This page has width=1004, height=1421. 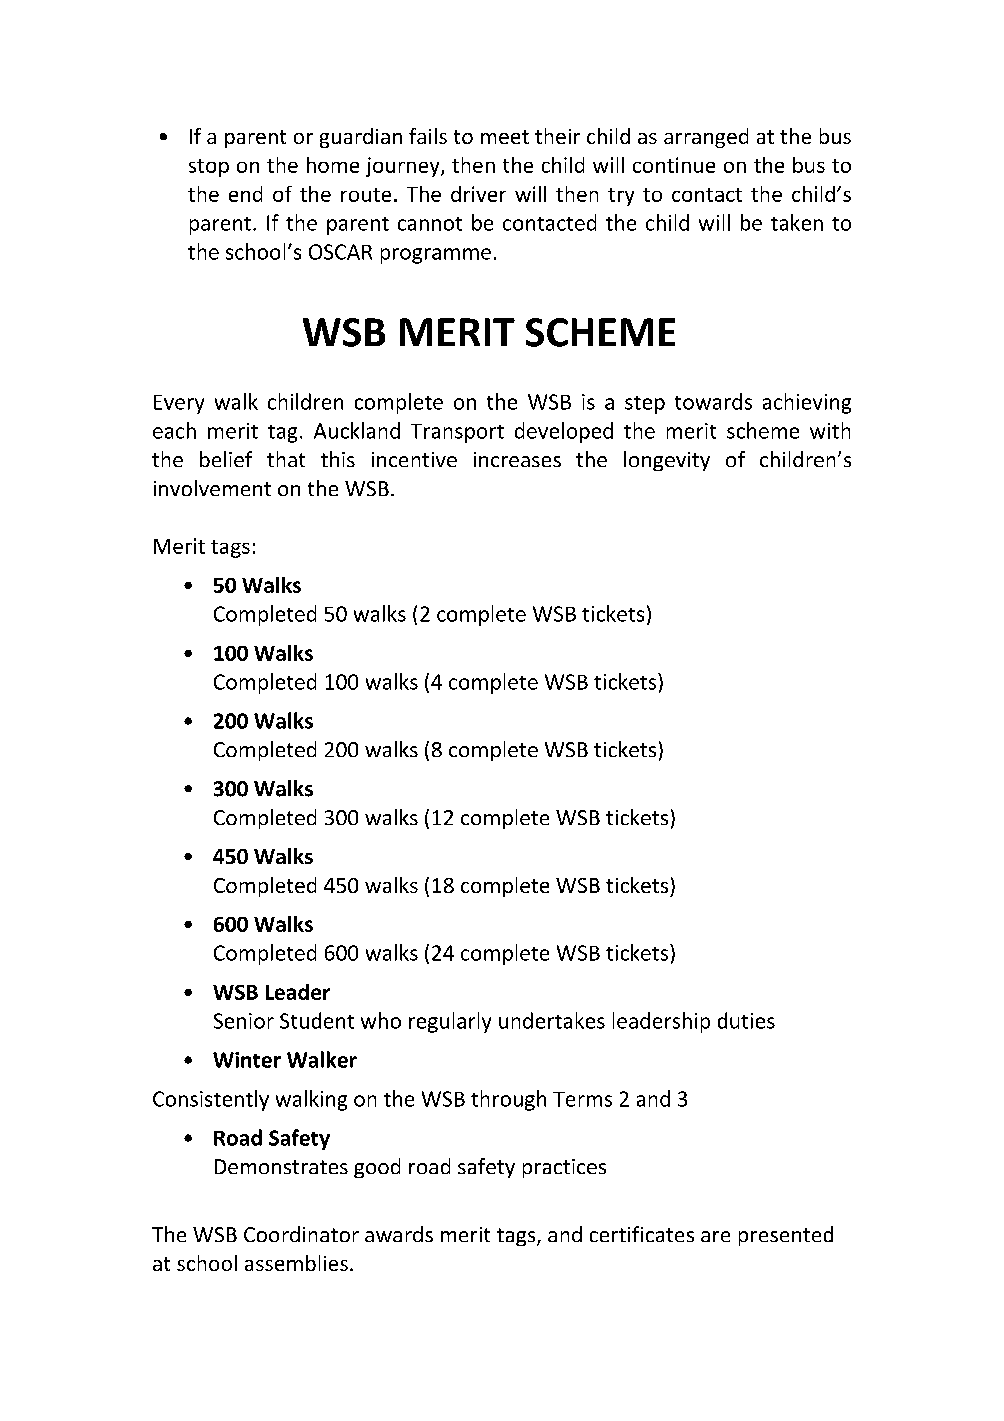 What do you see at coordinates (478, 194) in the page?
I see `driver` at bounding box center [478, 194].
